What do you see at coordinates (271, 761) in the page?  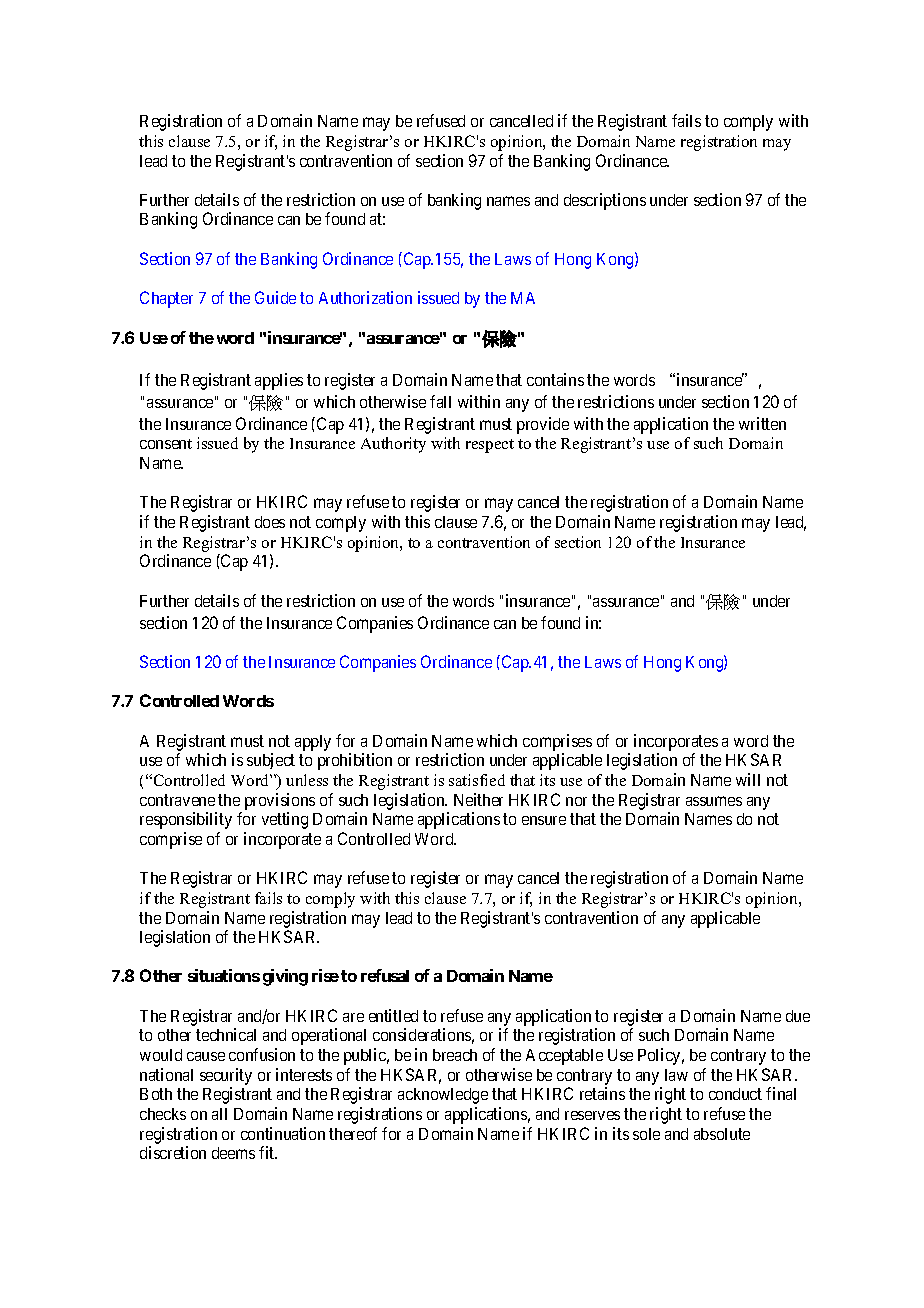 I see `subject` at bounding box center [271, 761].
